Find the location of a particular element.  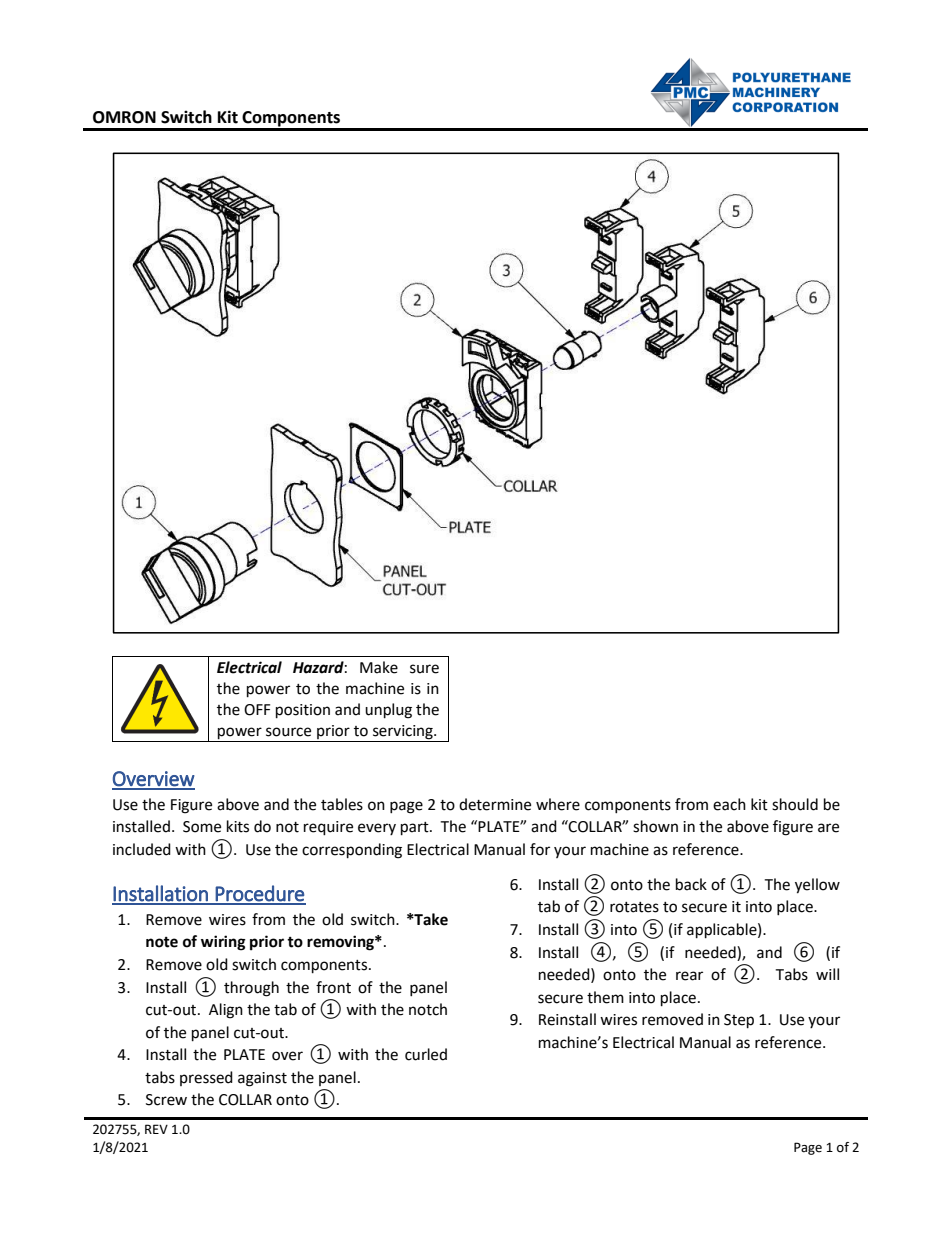

OFF is located at coordinates (257, 710).
